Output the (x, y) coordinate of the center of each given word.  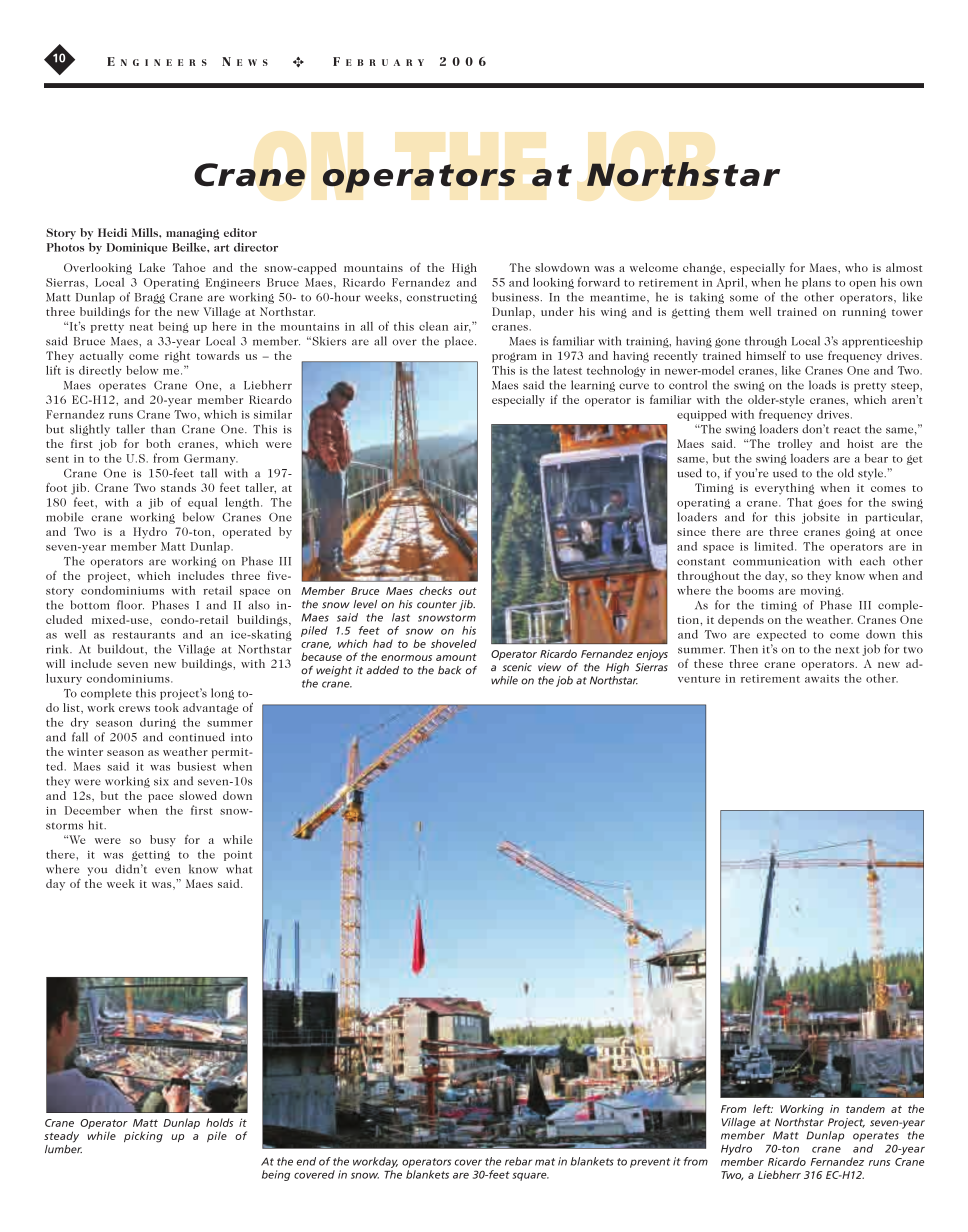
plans (816, 283)
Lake (152, 267)
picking (143, 1137)
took (167, 707)
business (515, 297)
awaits (822, 679)
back (450, 670)
